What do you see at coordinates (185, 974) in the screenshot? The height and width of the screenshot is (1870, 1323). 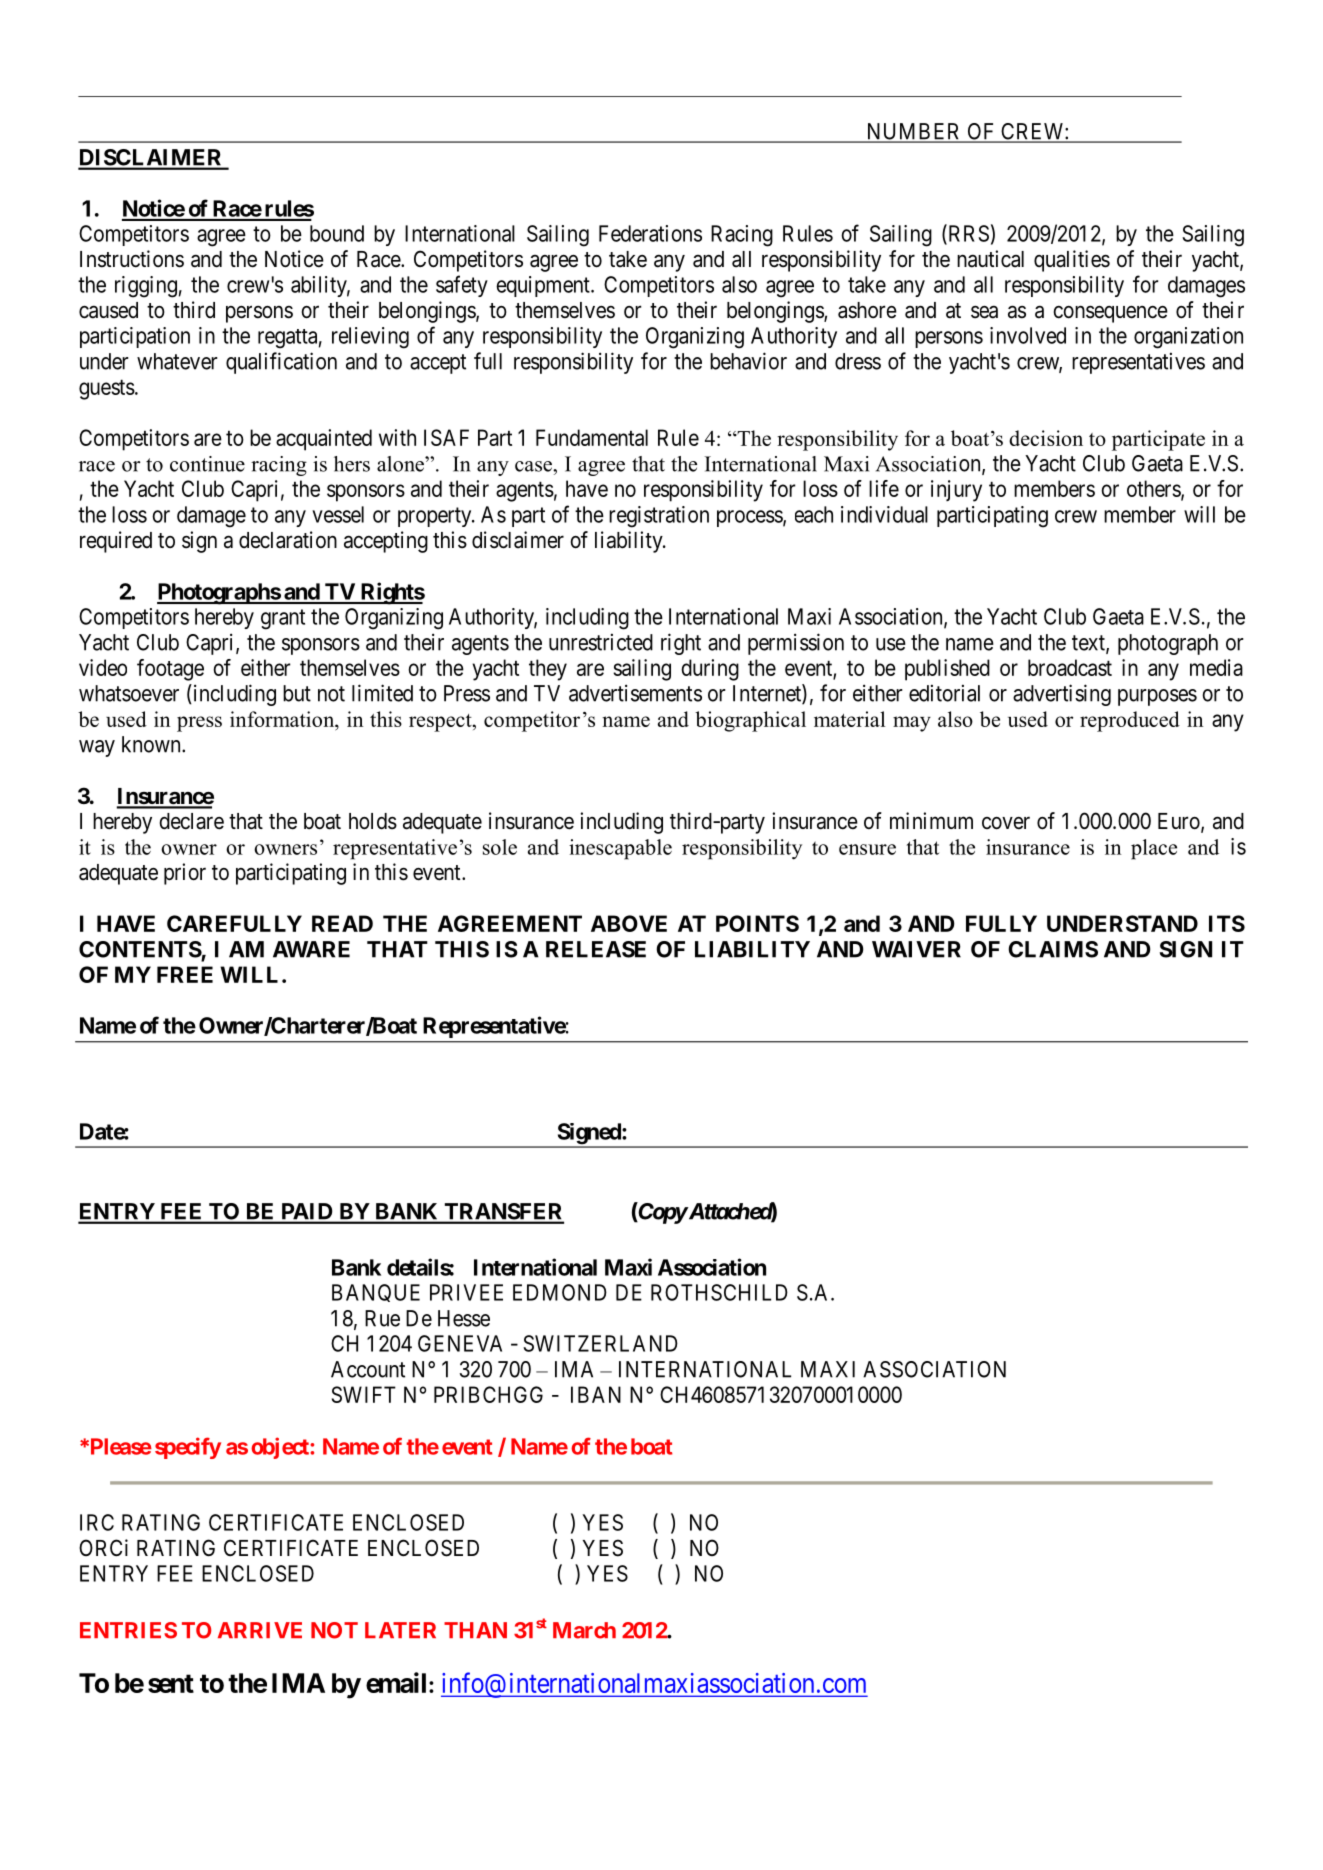 I see `FREE` at bounding box center [185, 974].
